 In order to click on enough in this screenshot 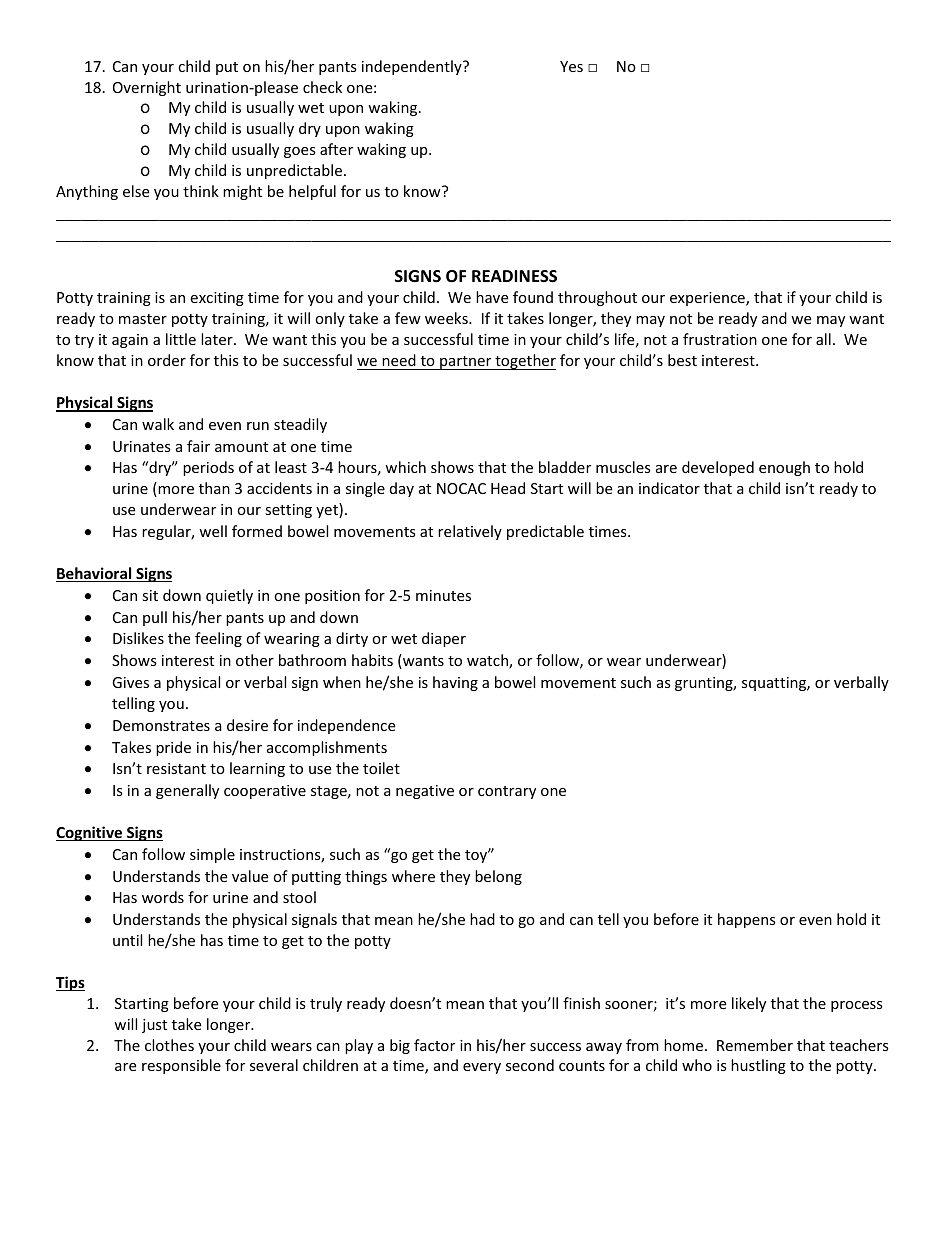, I will do `click(784, 468)`.
